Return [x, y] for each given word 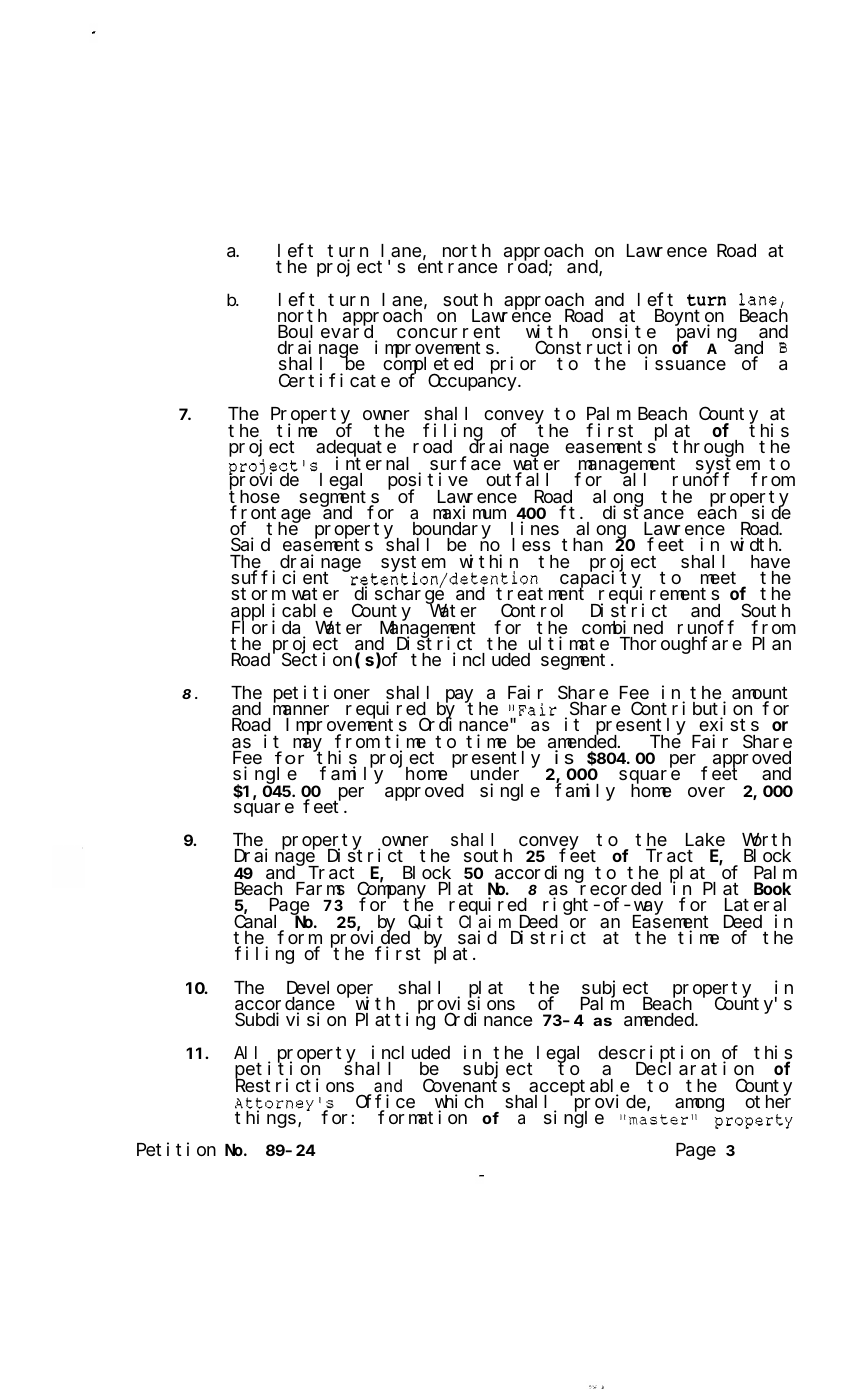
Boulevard [327, 333]
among [699, 1105]
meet [718, 578]
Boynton [689, 318]
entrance [457, 267]
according [539, 875]
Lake [705, 841]
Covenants [466, 1087]
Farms [320, 889]
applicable [282, 613]
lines [535, 528]
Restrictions [294, 1085]
